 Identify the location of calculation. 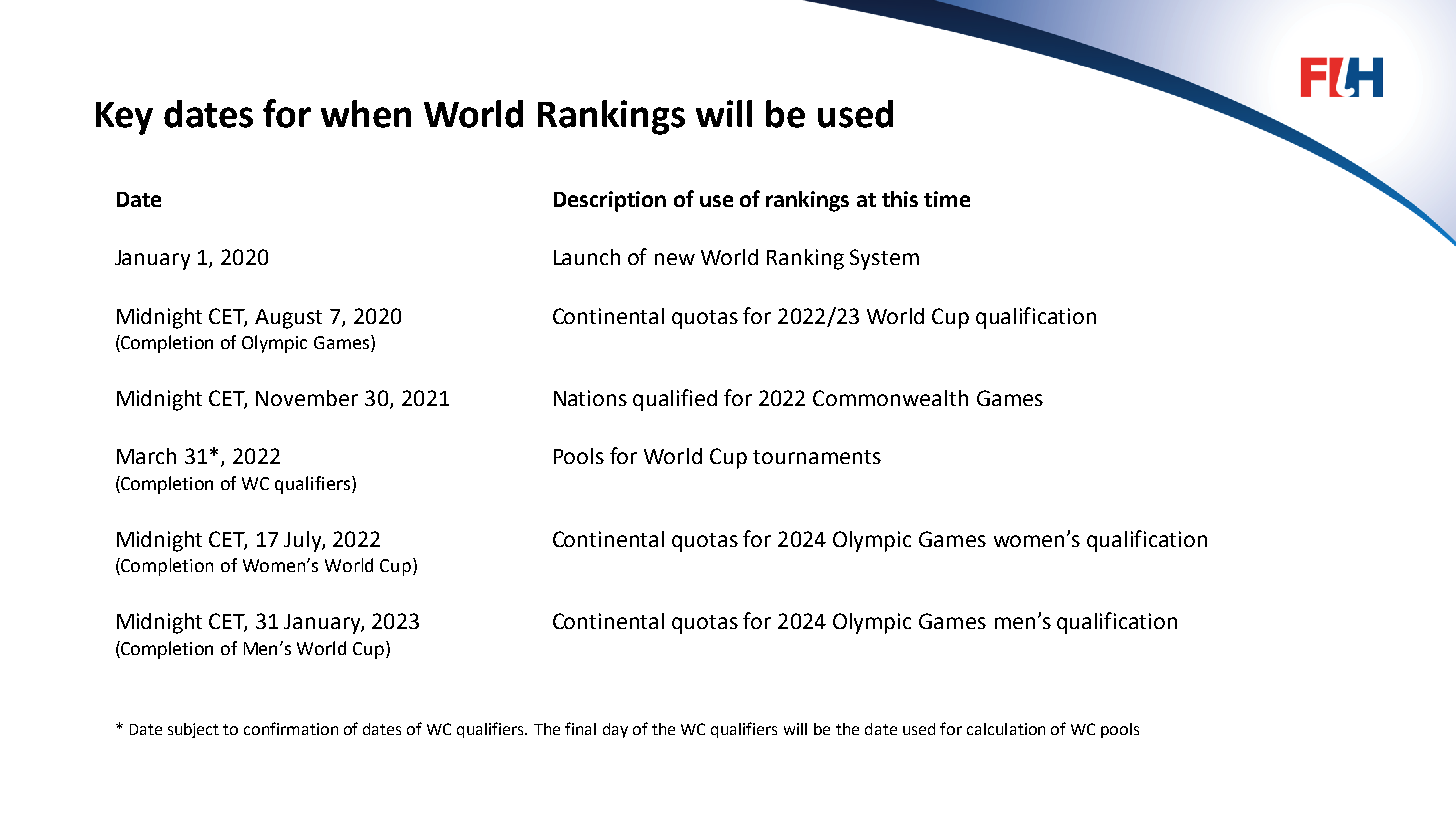
(1006, 729).
